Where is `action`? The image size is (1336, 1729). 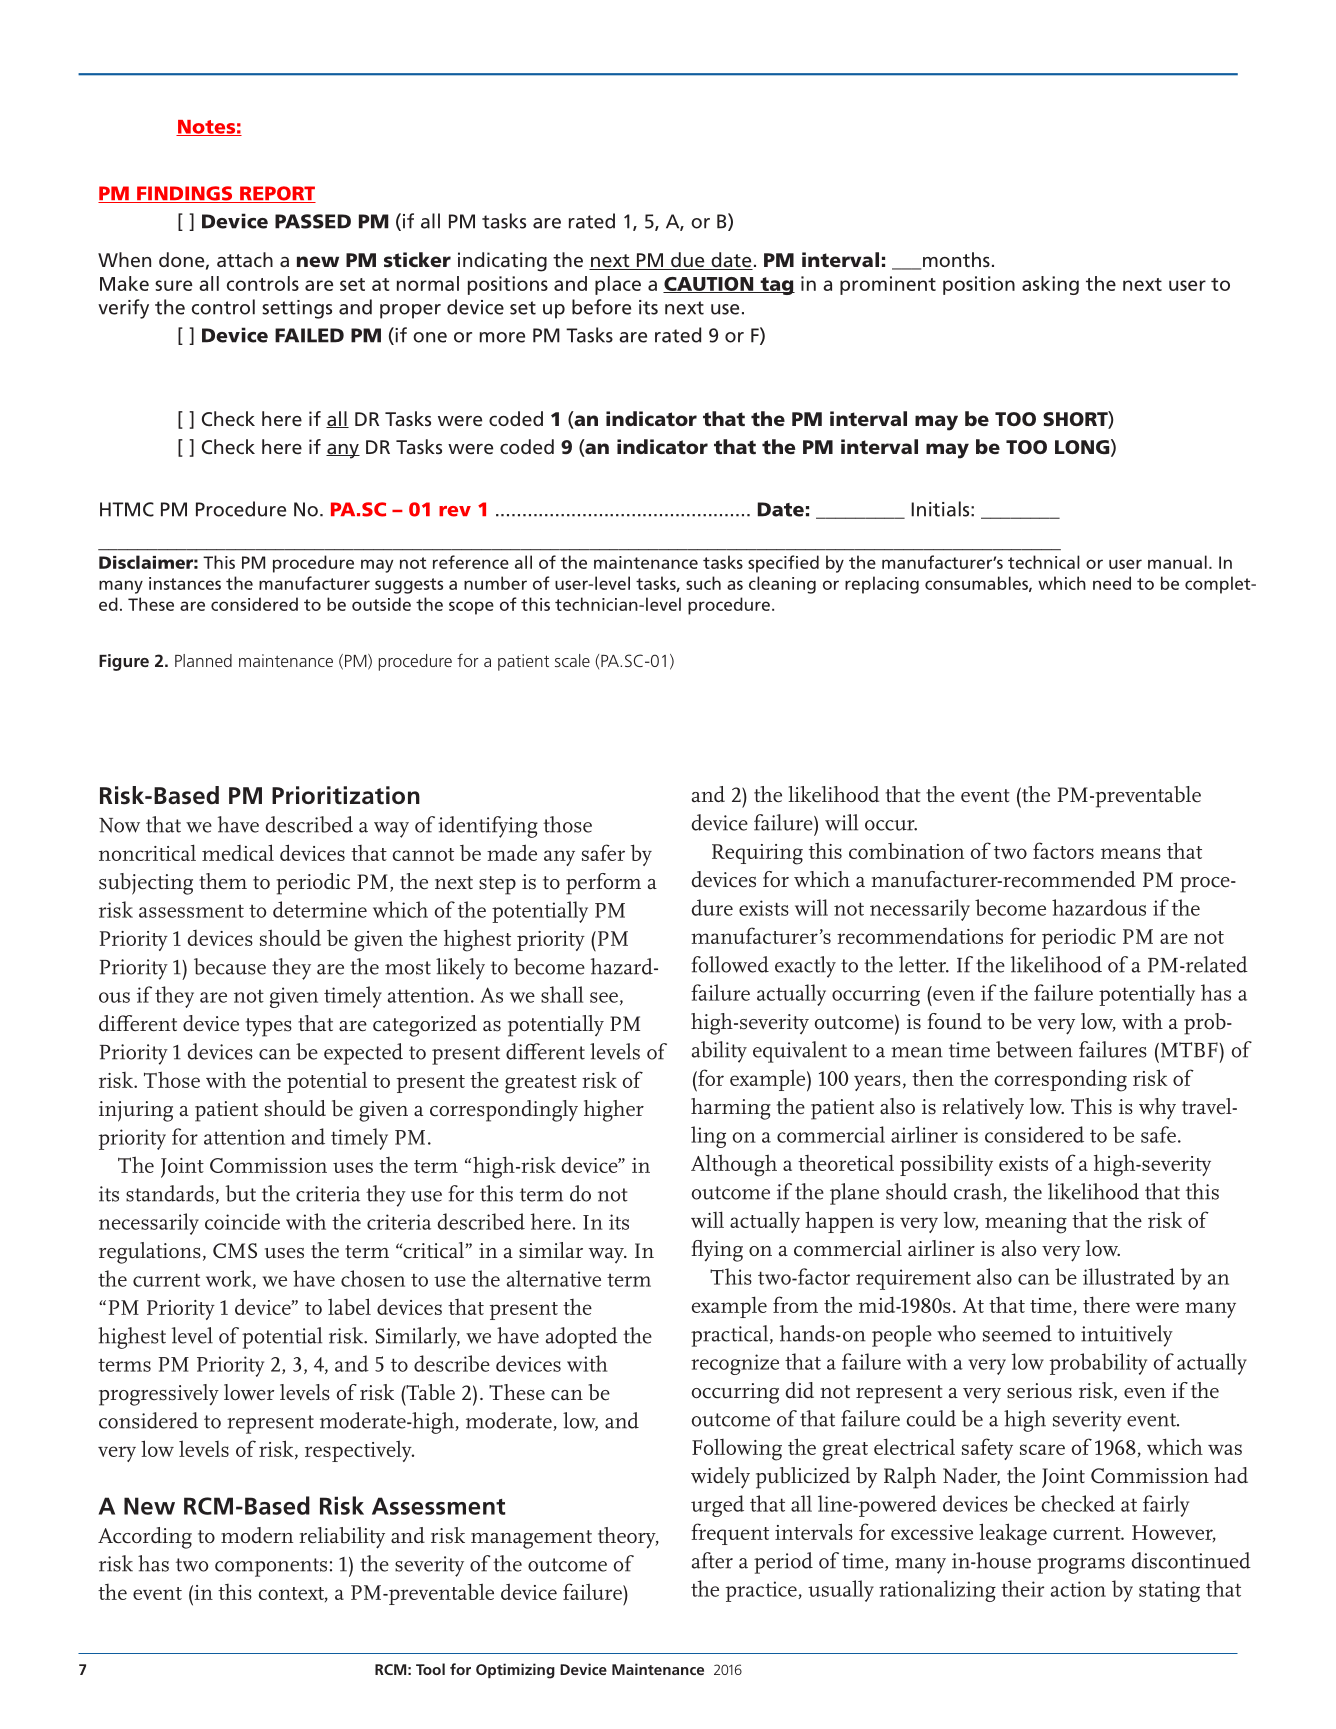 action is located at coordinates (1078, 1589).
